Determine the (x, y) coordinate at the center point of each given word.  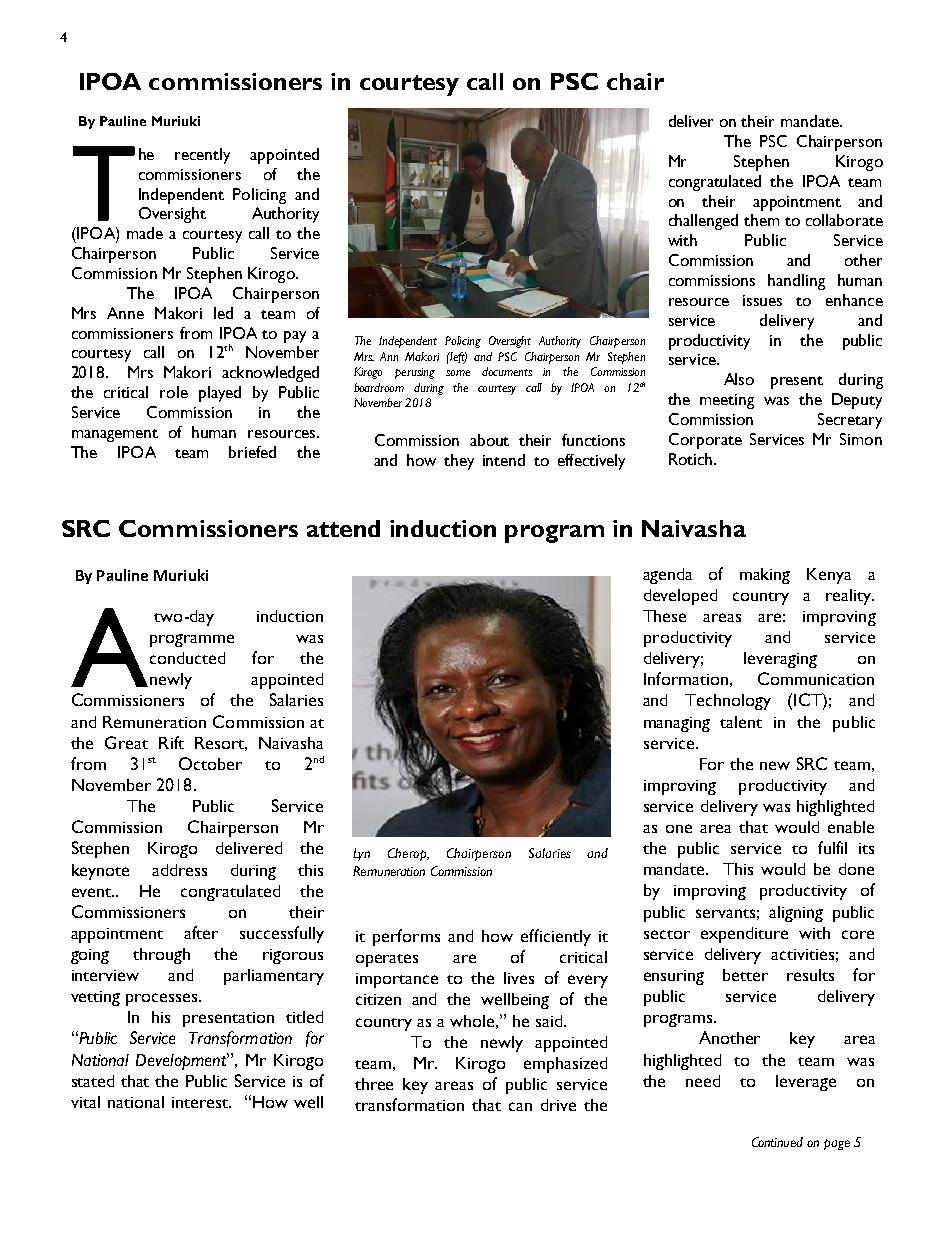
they (459, 462)
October (210, 763)
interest (201, 1102)
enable (851, 827)
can (520, 1106)
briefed (252, 452)
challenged (703, 222)
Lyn (361, 854)
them (761, 220)
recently (202, 156)
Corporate (705, 441)
